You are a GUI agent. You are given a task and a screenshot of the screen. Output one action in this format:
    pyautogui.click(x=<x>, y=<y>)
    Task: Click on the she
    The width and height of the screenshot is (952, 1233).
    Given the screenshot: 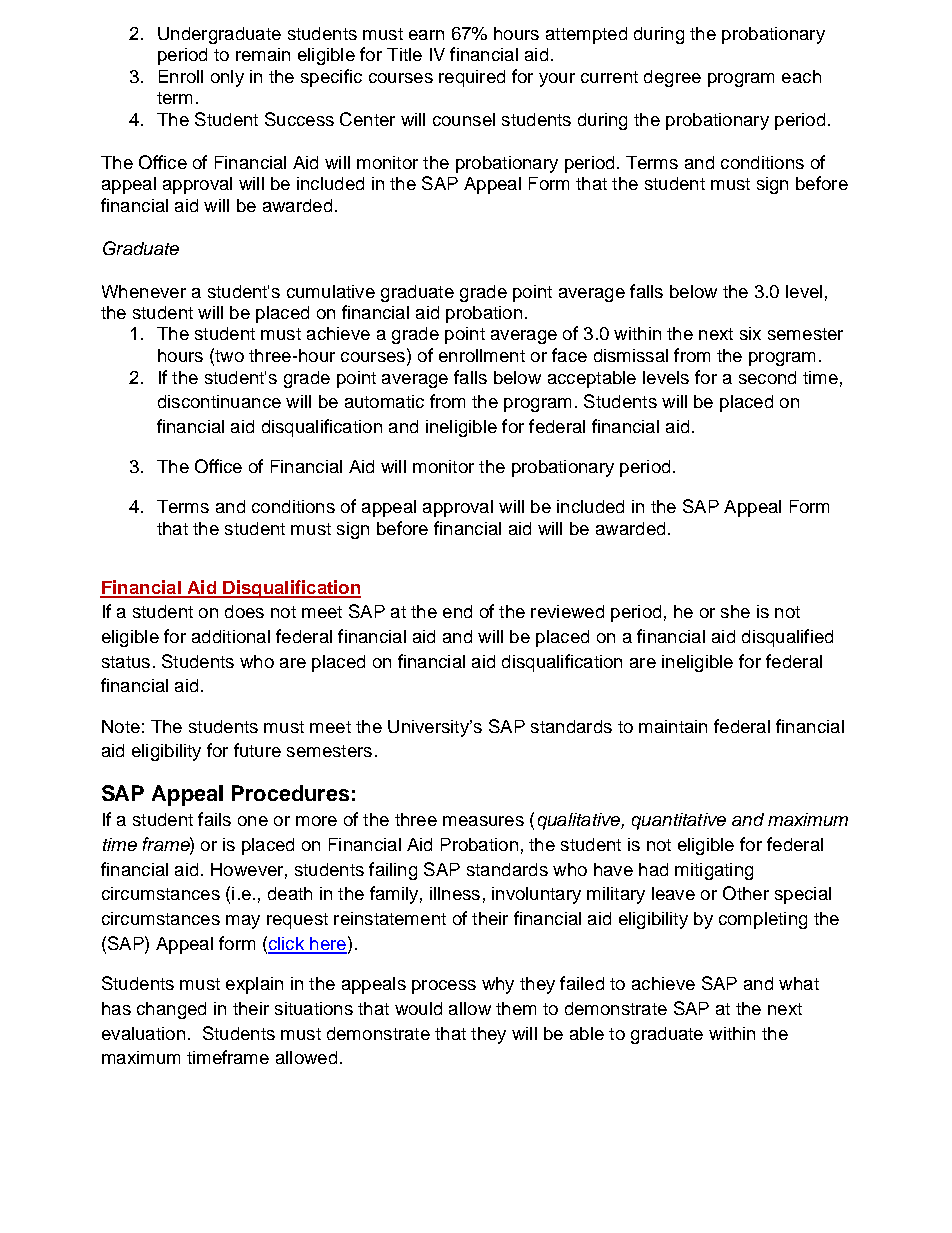 What is the action you would take?
    pyautogui.click(x=735, y=611)
